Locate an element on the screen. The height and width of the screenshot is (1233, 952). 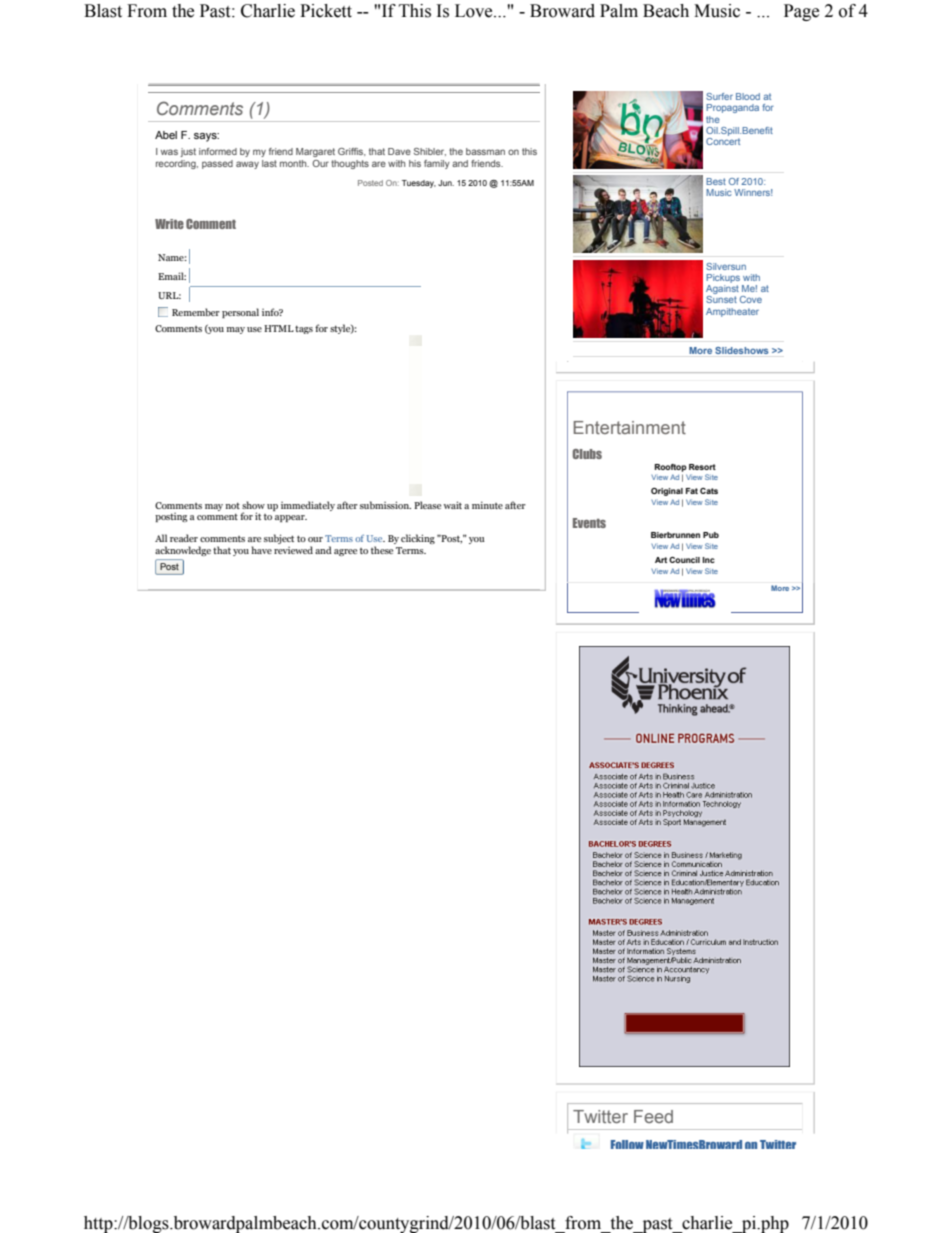
Surfer is located at coordinates (719, 96).
